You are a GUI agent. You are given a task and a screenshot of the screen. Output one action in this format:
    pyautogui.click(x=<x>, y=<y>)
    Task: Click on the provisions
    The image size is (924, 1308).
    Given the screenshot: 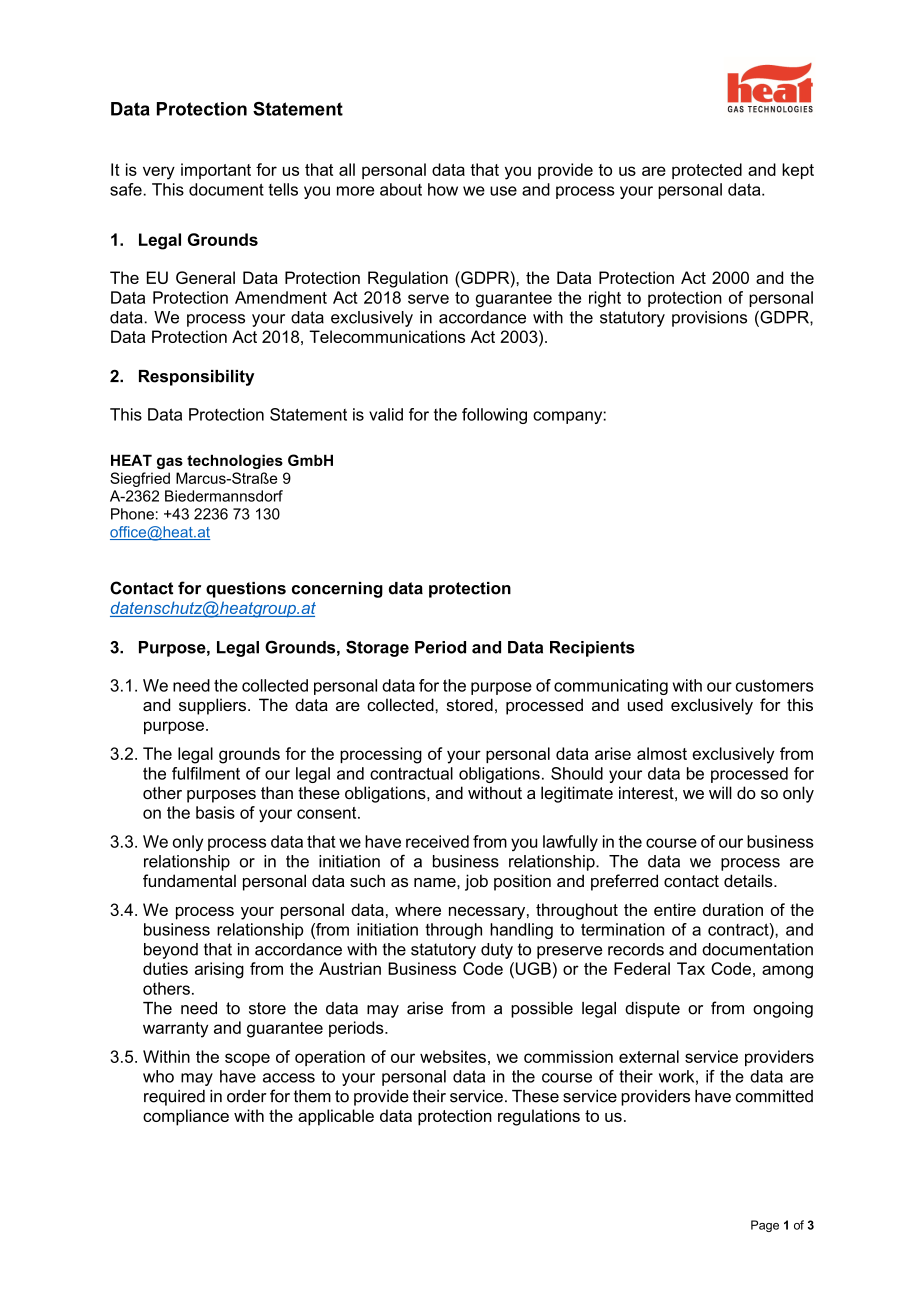 What is the action you would take?
    pyautogui.click(x=709, y=319)
